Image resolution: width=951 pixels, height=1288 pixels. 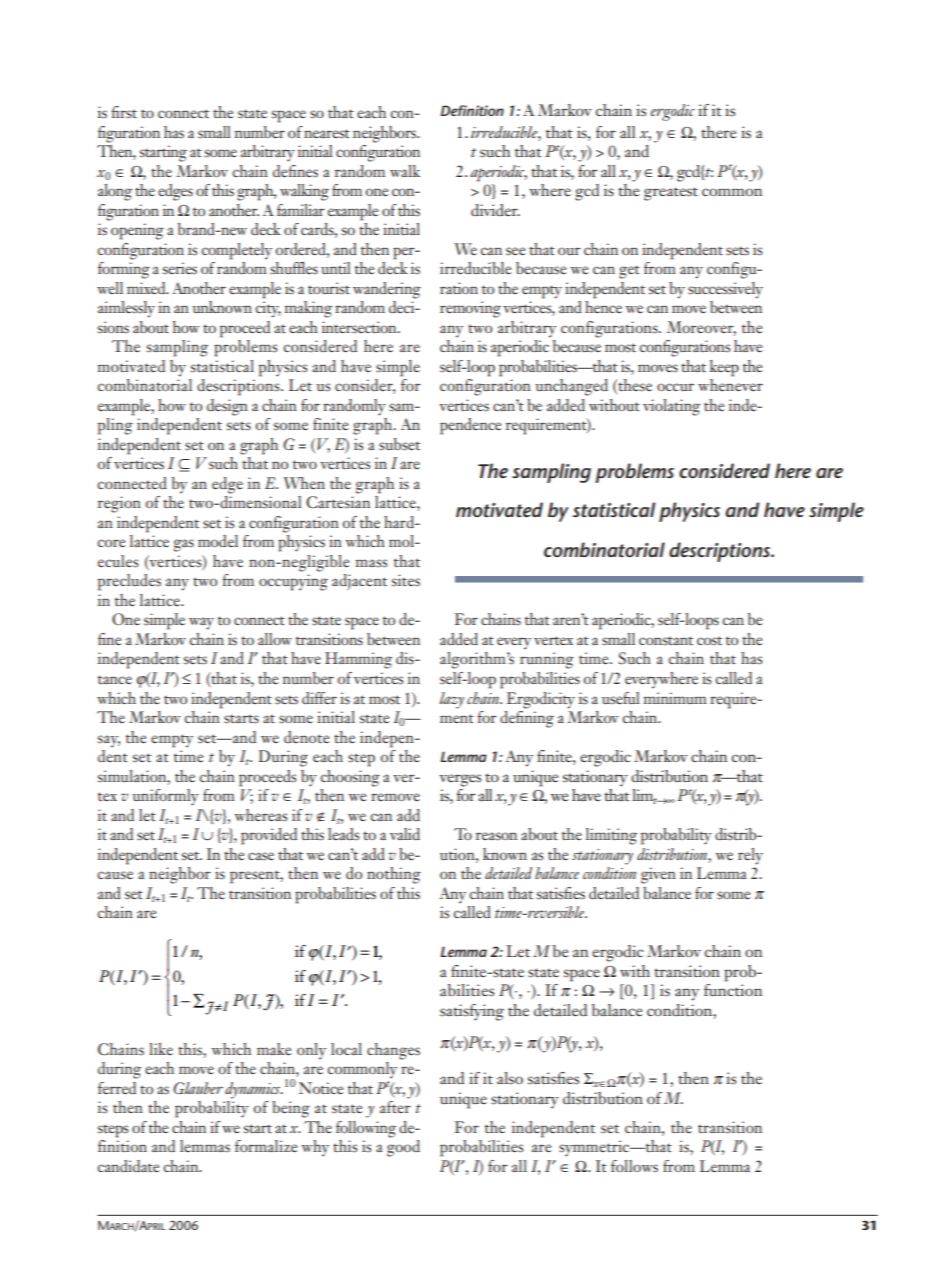 I want to click on divider, so click(x=495, y=210).
